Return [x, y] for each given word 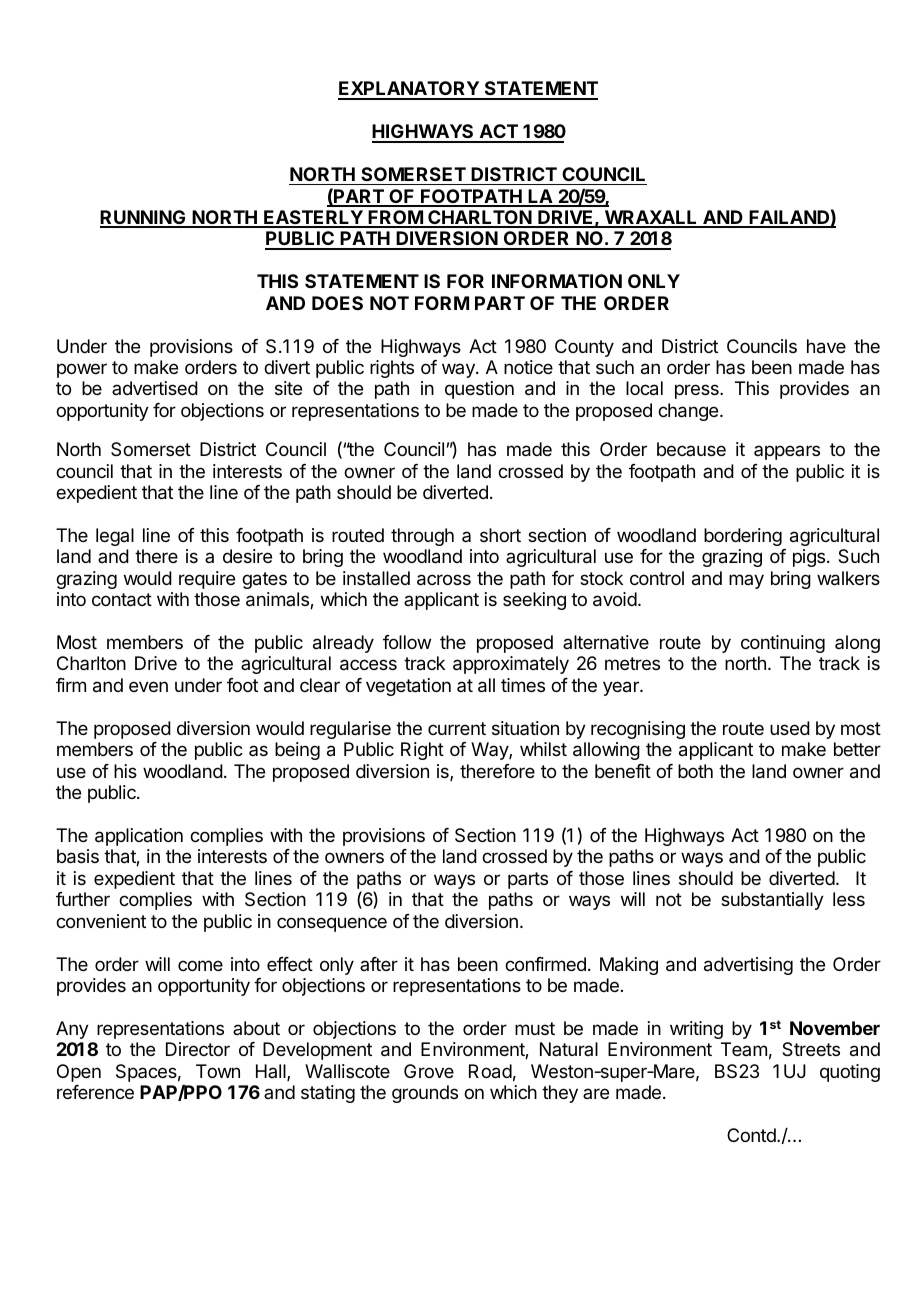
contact [122, 600]
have [826, 346]
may [746, 581]
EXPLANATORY [409, 90]
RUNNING [144, 218]
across [444, 580]
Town [218, 1071]
